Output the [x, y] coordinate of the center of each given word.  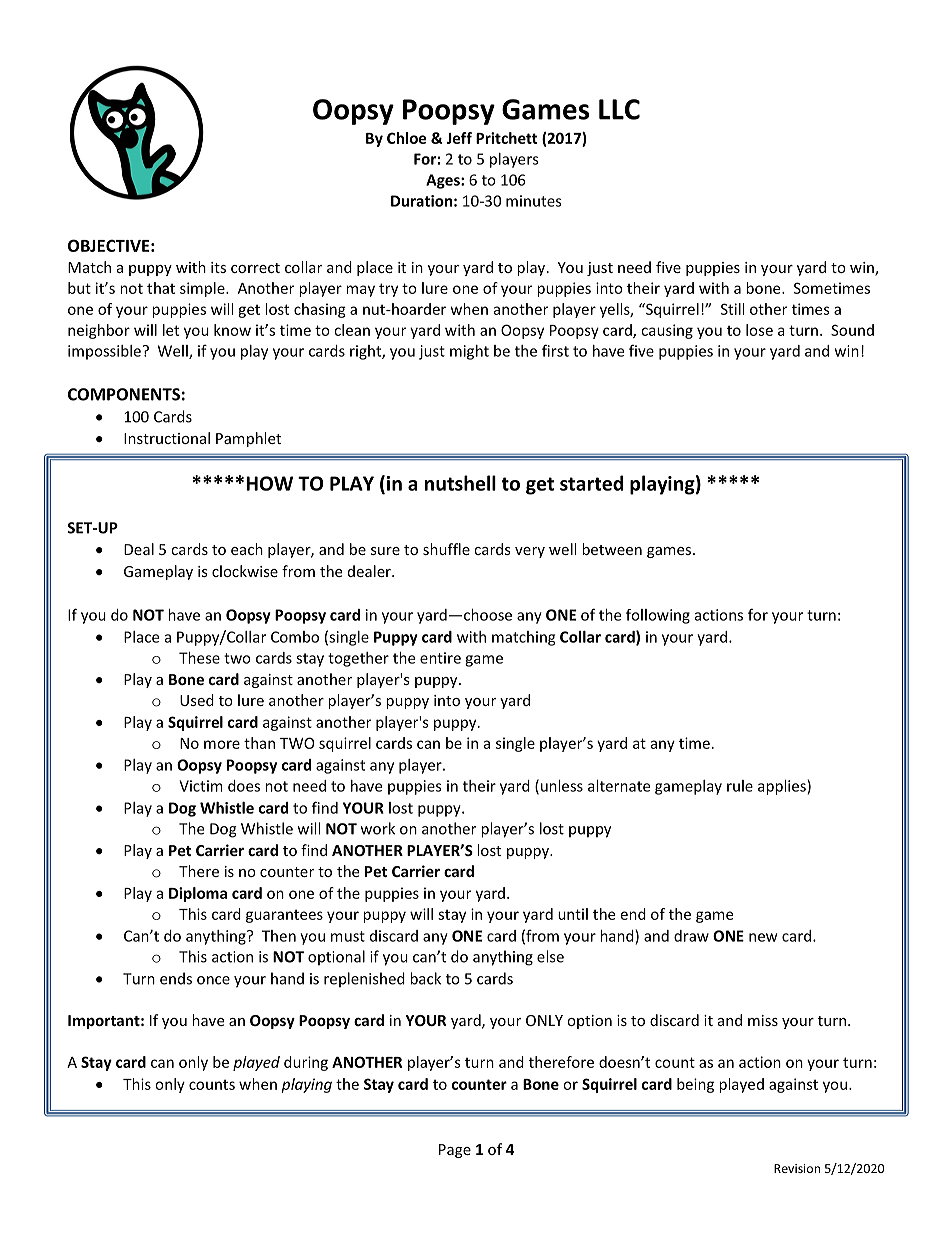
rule [740, 786]
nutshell [460, 483]
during [306, 1063]
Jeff [459, 138]
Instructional [167, 438]
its [218, 267]
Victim [201, 786]
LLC [619, 109]
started [591, 483]
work [378, 828]
